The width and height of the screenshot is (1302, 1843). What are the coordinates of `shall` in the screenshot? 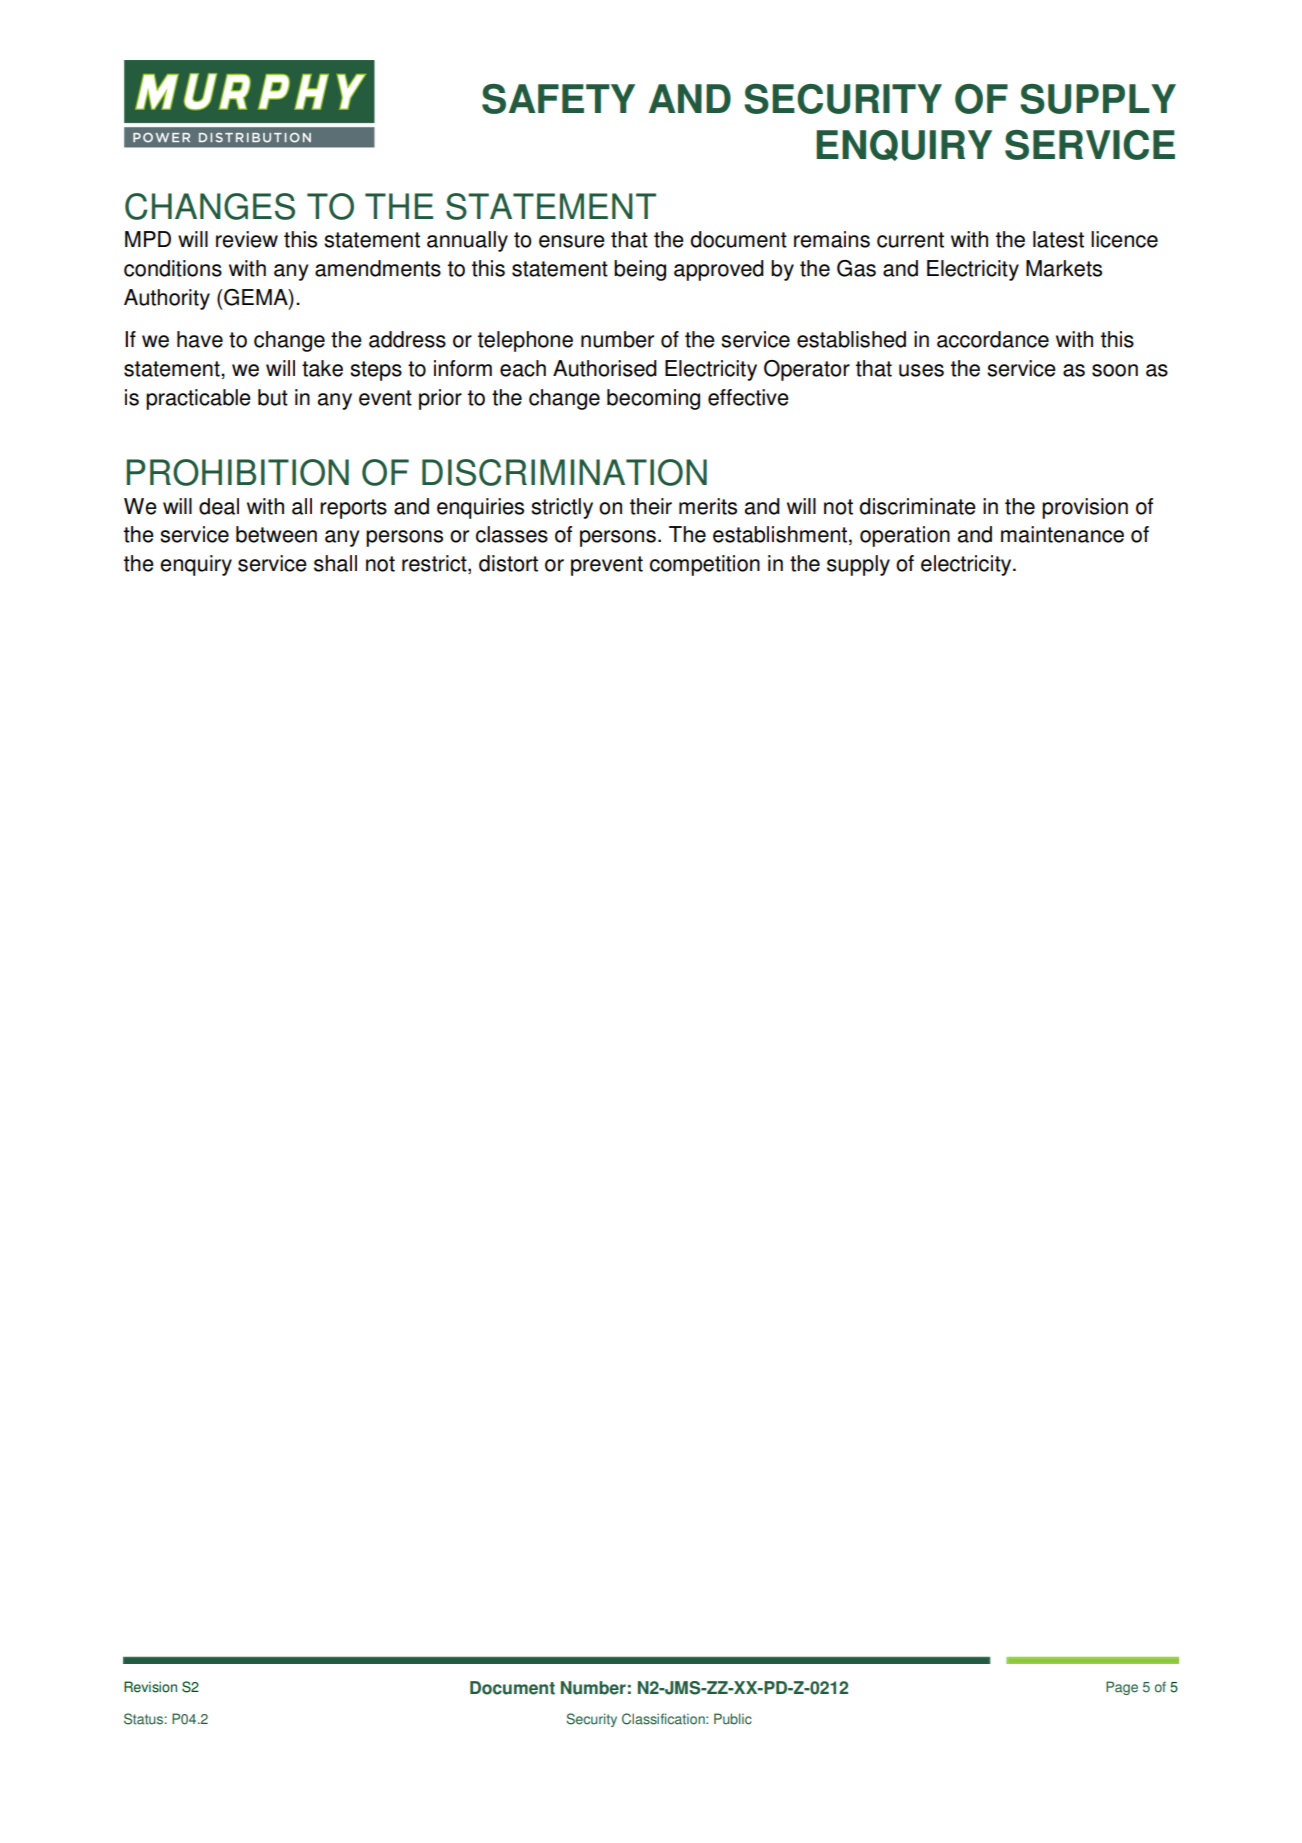 It's located at (335, 563).
